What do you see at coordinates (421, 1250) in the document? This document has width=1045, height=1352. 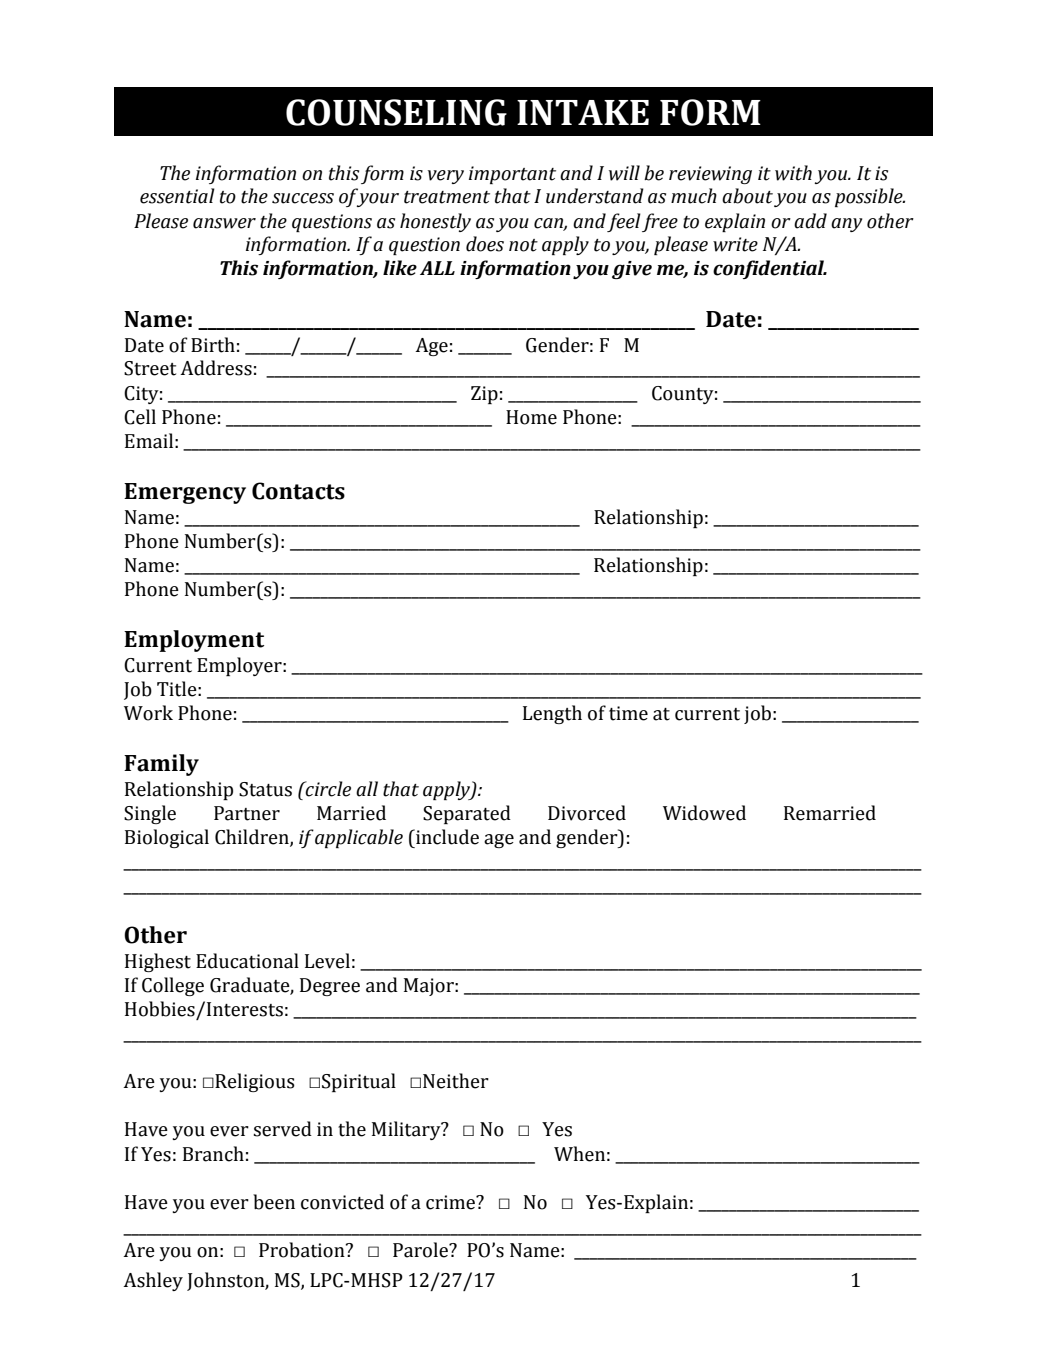 I see `Parole` at bounding box center [421, 1250].
